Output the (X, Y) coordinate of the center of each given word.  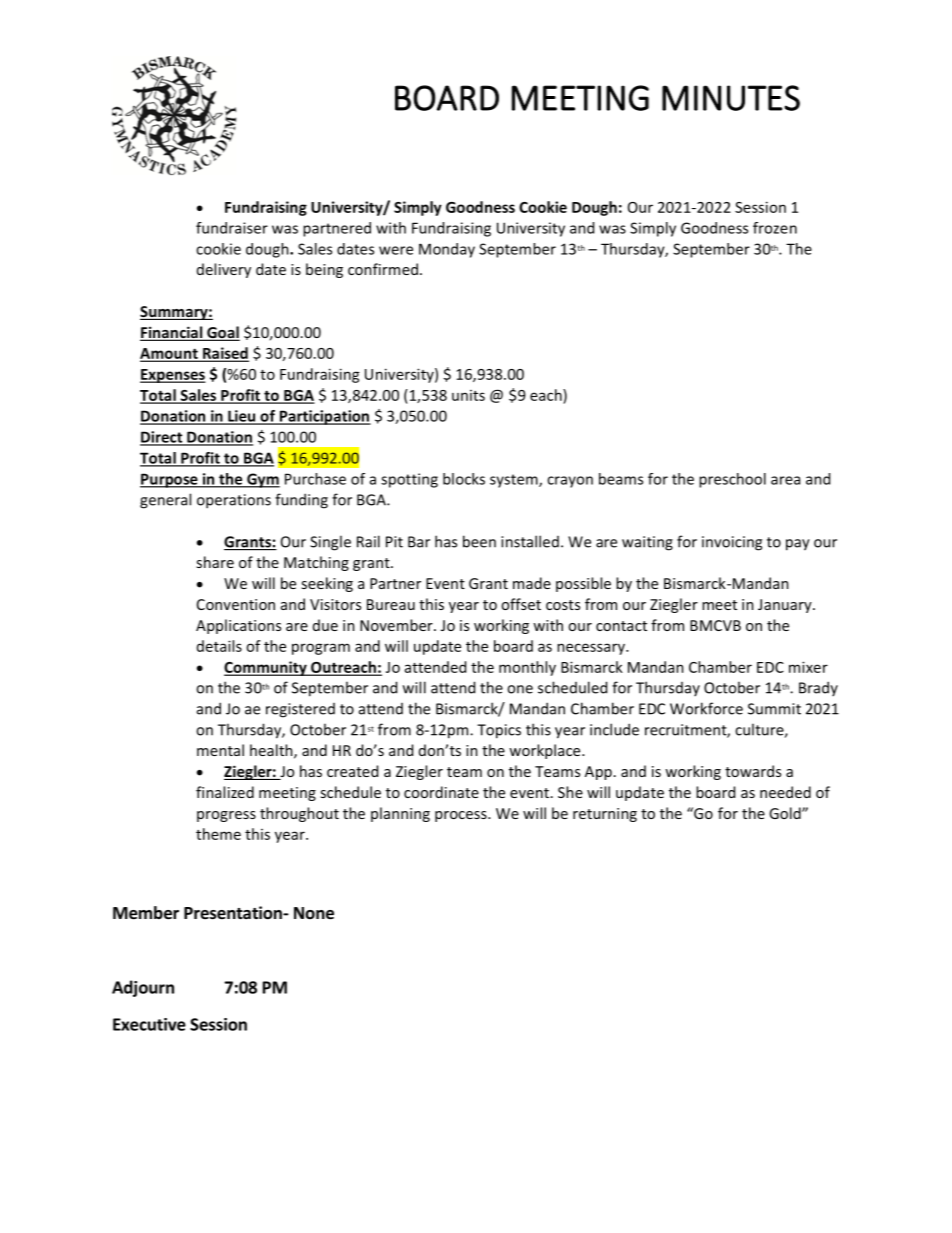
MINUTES (731, 98)
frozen (775, 228)
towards (753, 771)
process (462, 816)
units (468, 395)
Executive (149, 1024)
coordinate (441, 792)
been (479, 541)
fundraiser (232, 228)
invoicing (732, 543)
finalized (225, 792)
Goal (222, 333)
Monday (447, 250)
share (215, 562)
